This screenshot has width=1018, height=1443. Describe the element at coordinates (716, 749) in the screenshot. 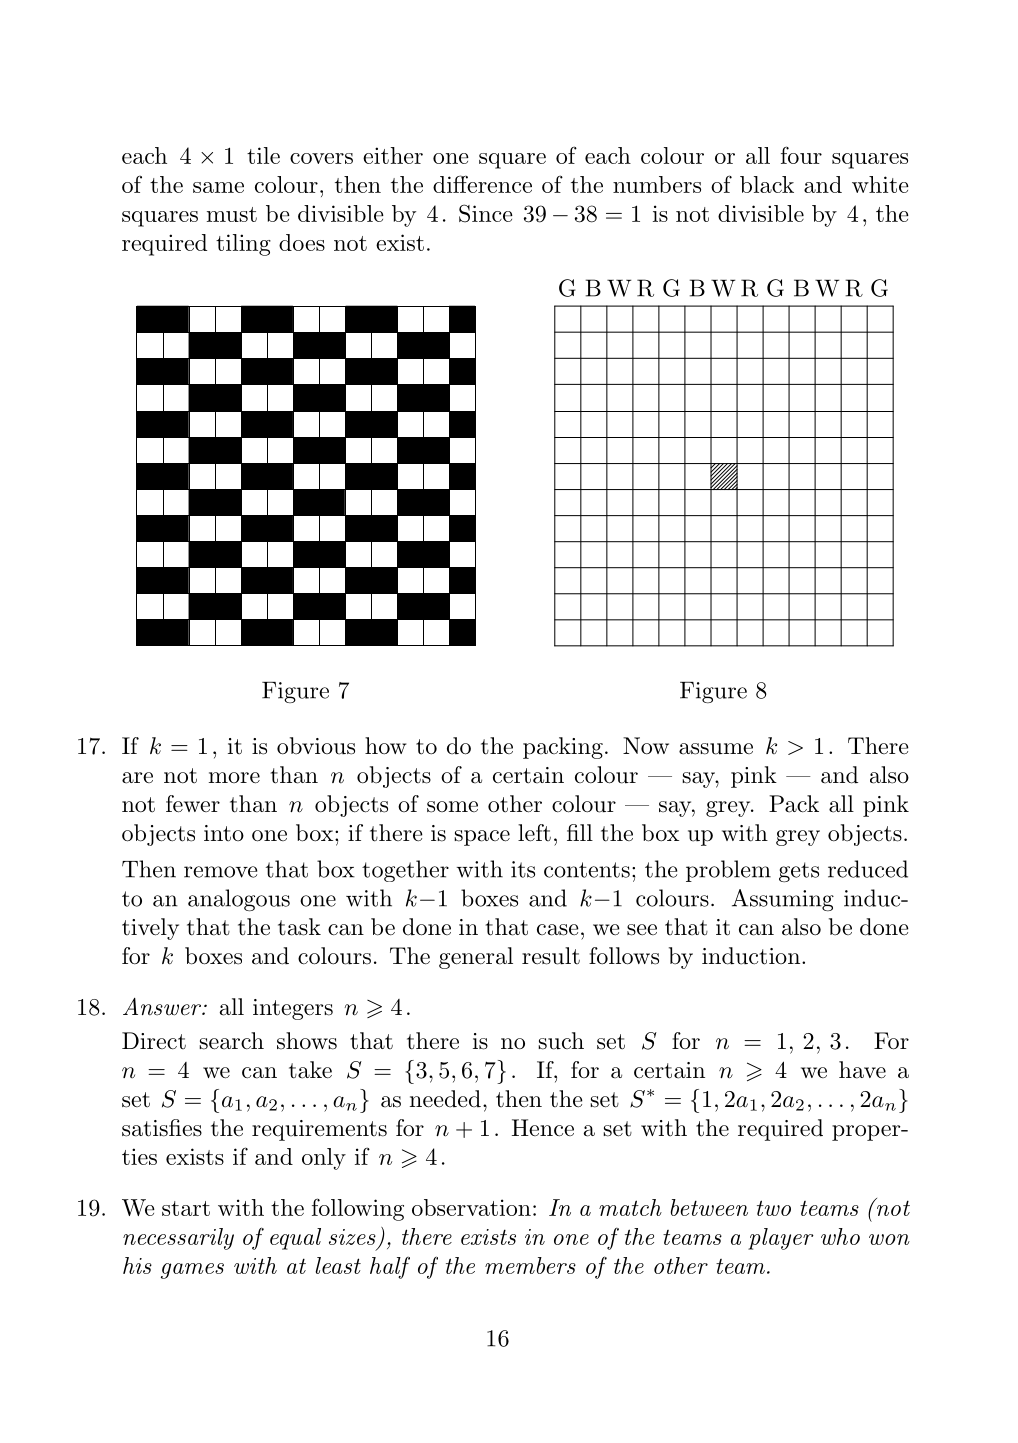

I see `assume` at that location.
